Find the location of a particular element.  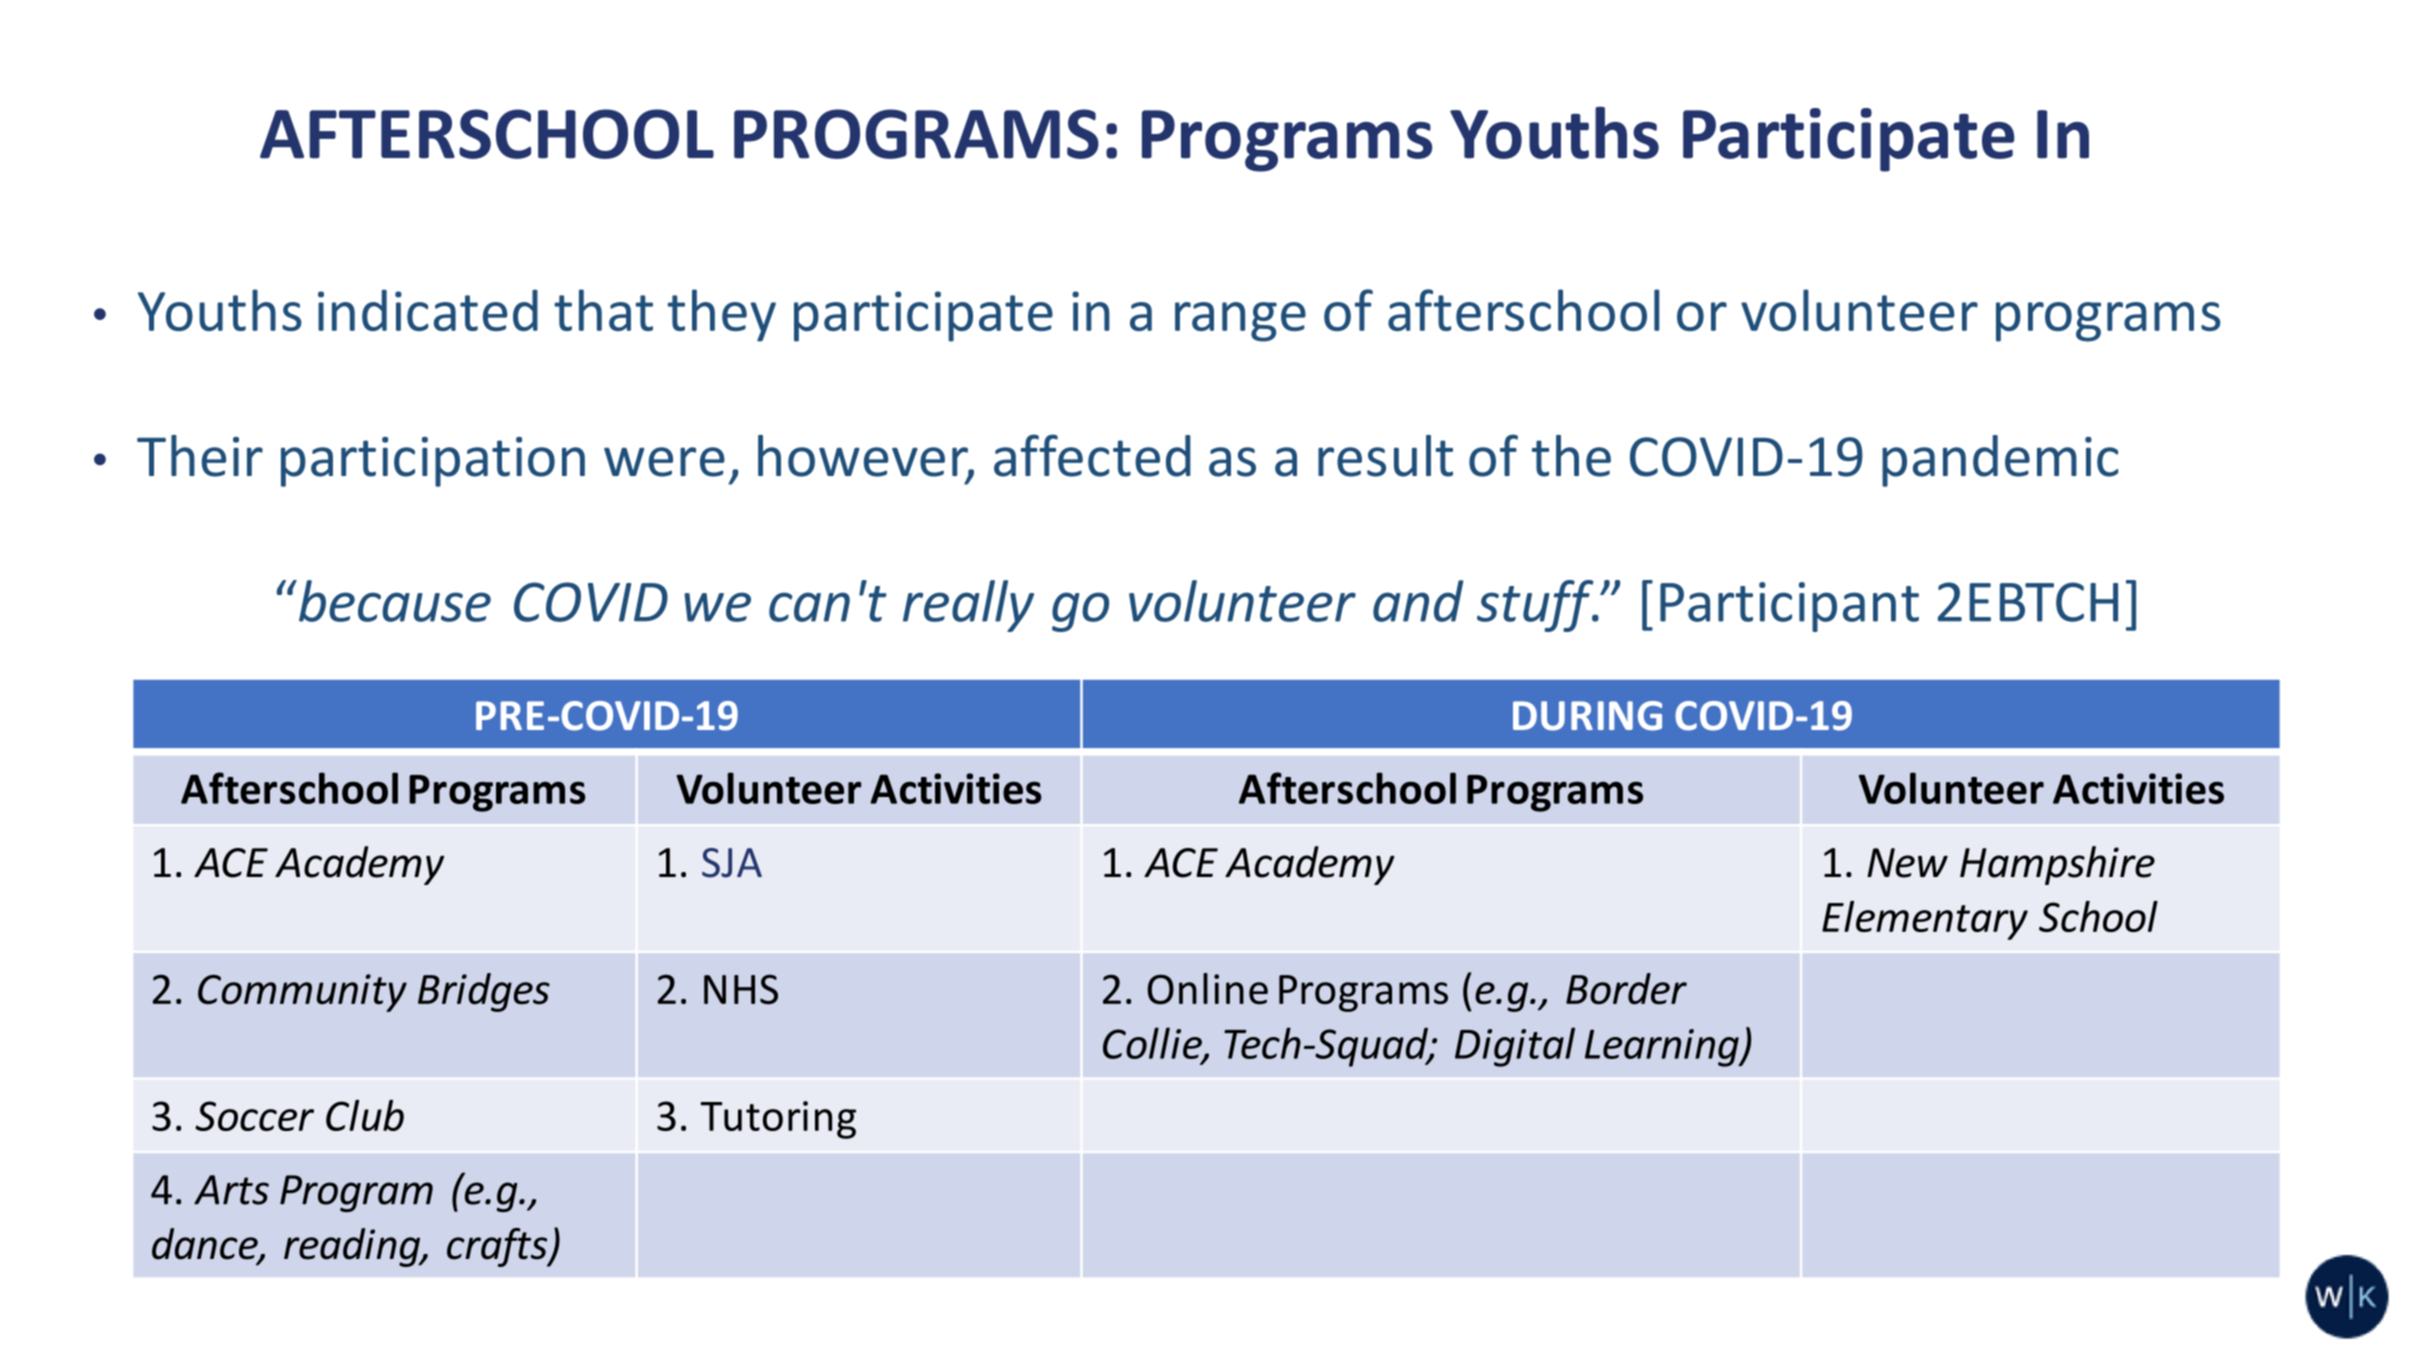

pandemic is located at coordinates (2000, 461).
